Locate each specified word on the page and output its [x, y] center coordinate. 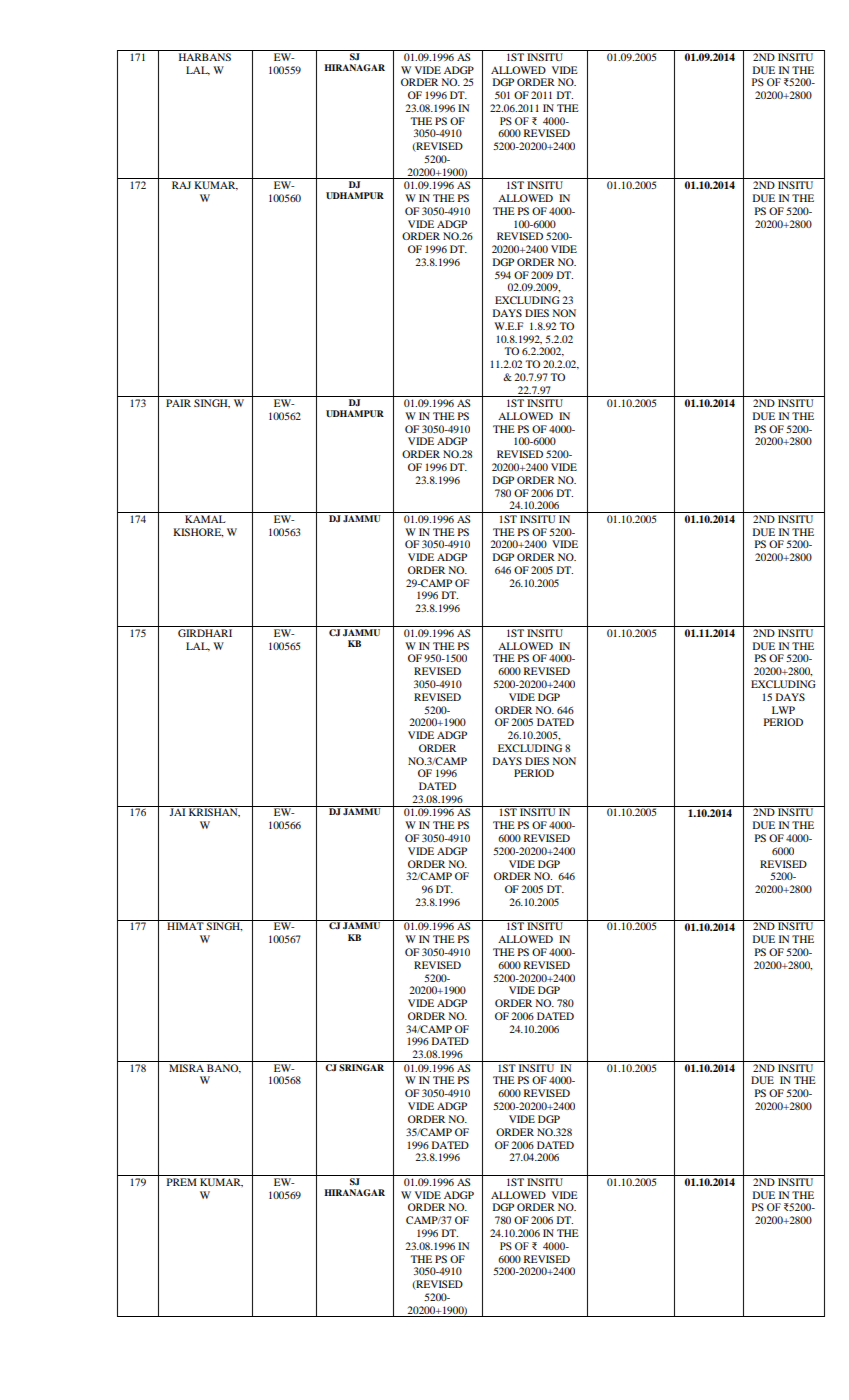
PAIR [178, 403]
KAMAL [205, 519]
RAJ [181, 185]
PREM [182, 1182]
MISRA [186, 1068]
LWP [783, 710]
